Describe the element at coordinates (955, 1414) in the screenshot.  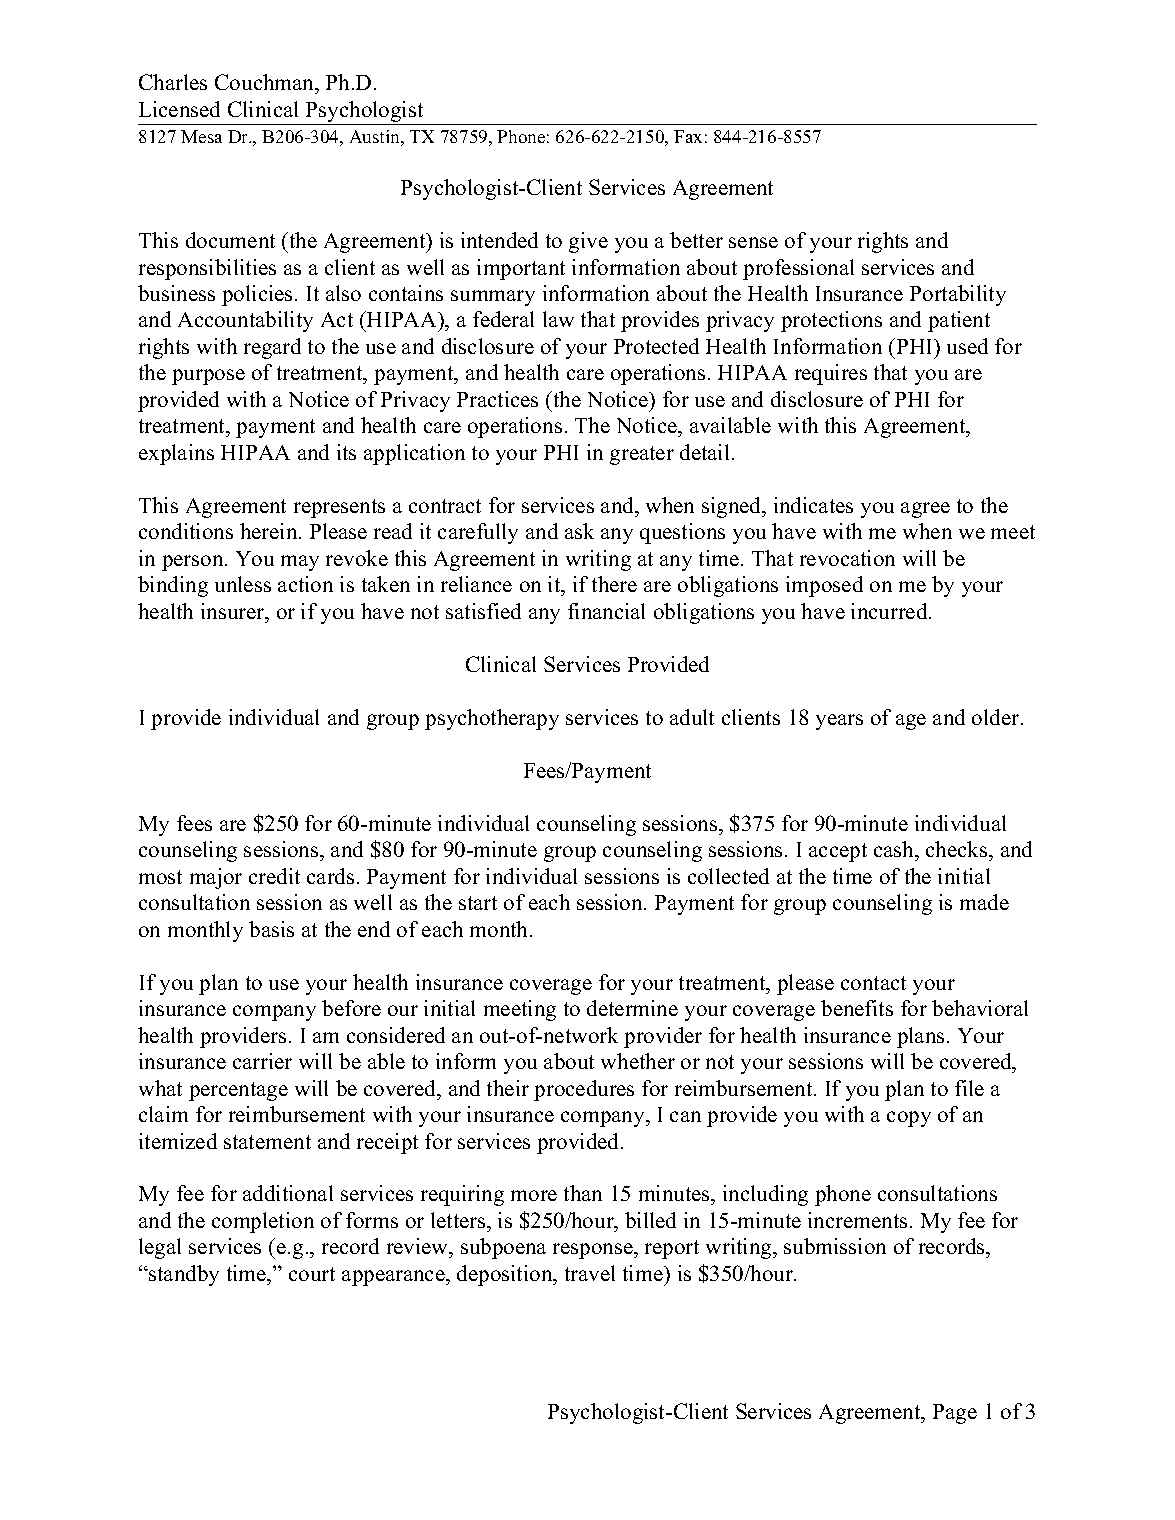
I see `Page` at that location.
